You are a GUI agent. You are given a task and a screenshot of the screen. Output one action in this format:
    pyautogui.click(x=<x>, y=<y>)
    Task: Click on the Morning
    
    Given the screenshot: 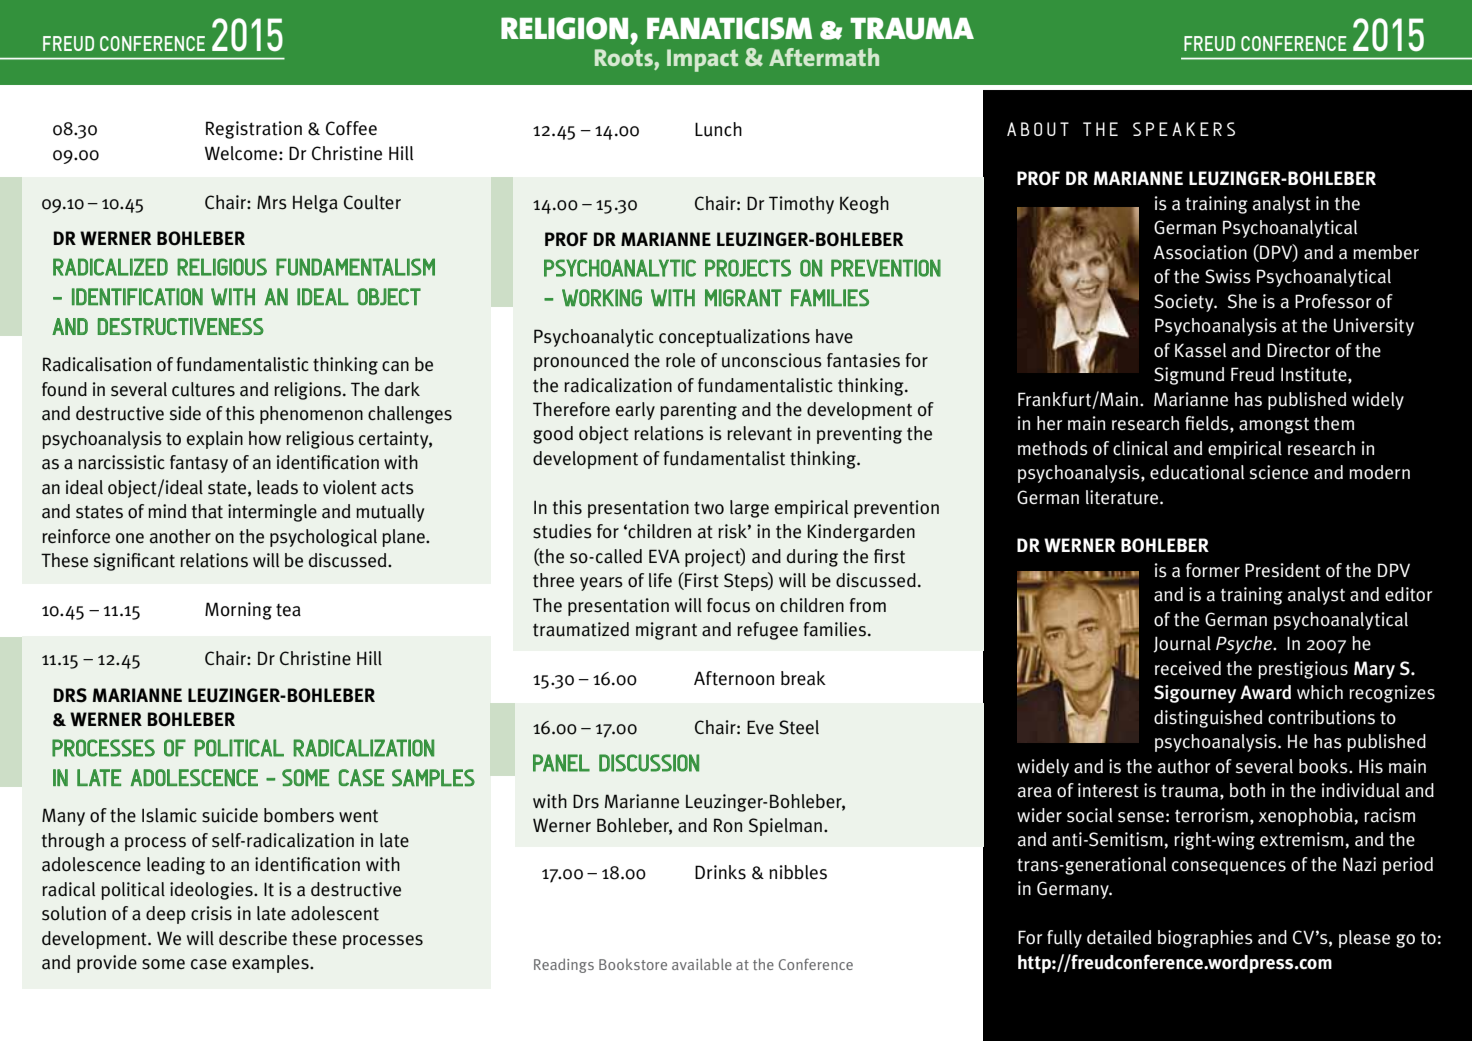 What is the action you would take?
    pyautogui.click(x=238, y=611)
